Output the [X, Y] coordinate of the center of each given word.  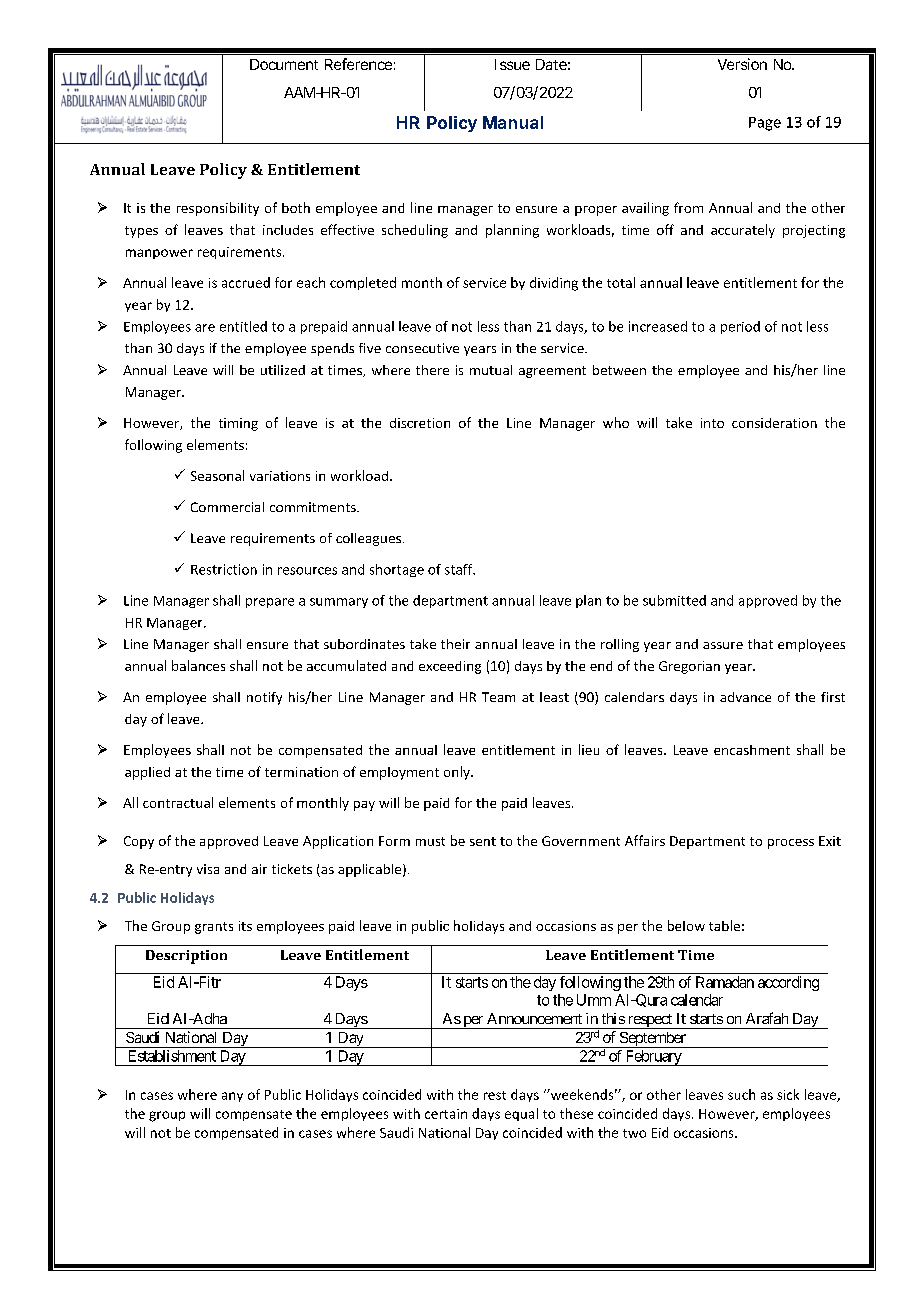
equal [521, 1114]
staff [460, 569]
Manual [513, 122]
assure [723, 645]
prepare [270, 603]
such [741, 1094]
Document [284, 64]
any [232, 1097]
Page [765, 124]
